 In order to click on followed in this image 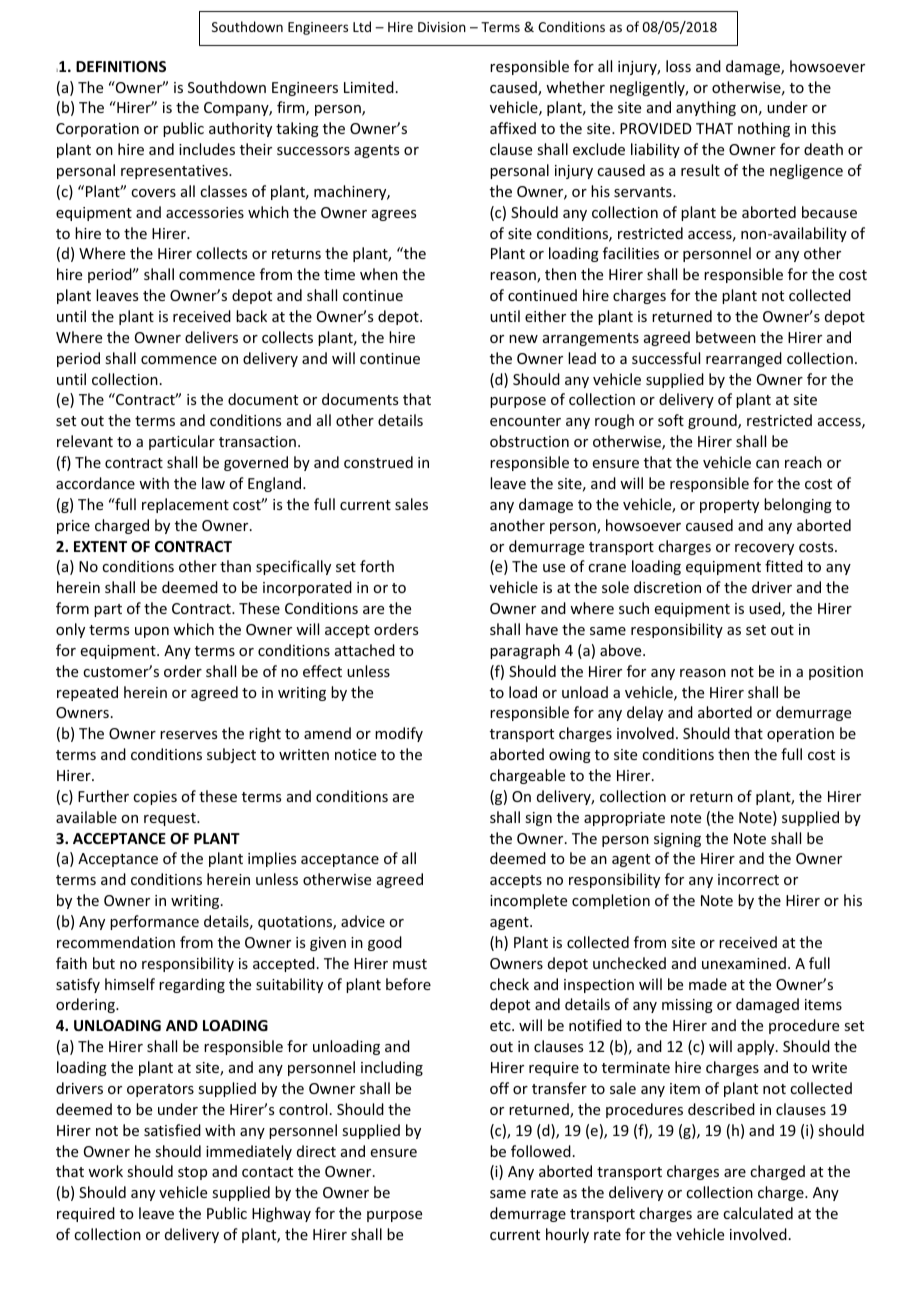, I will do `click(541, 1151)`.
